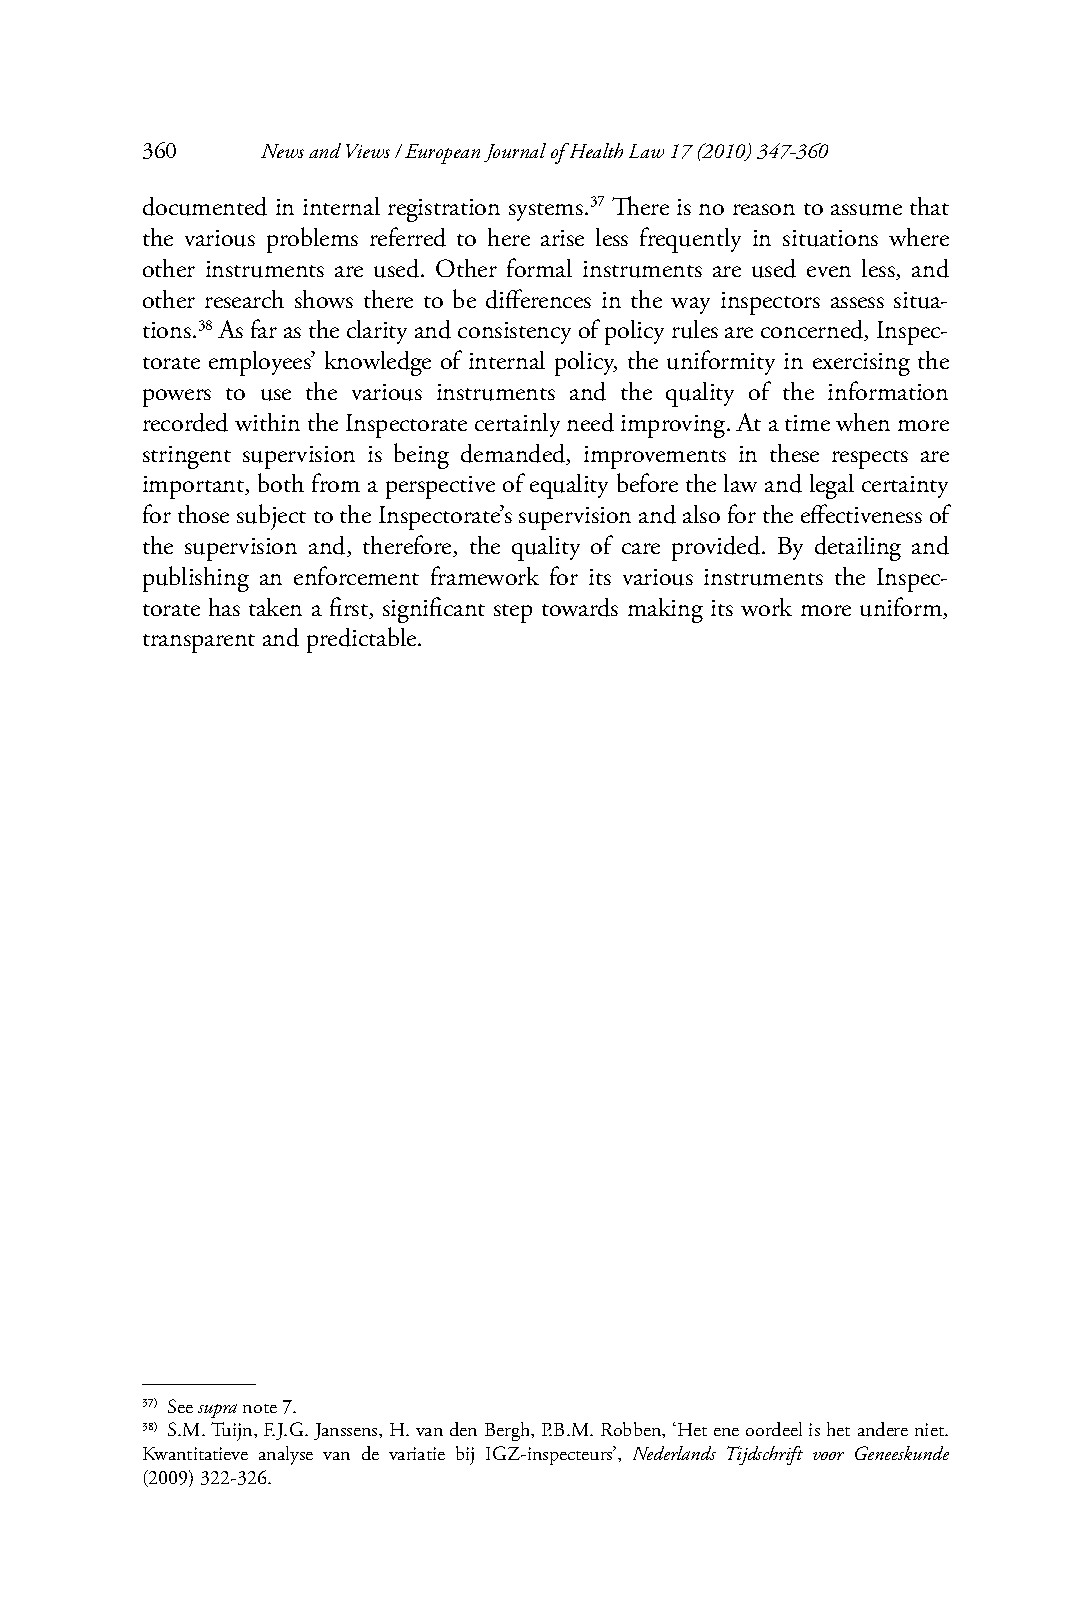 This document has height=1612, width=1075. Describe the element at coordinates (282, 151) in the document. I see `News` at that location.
